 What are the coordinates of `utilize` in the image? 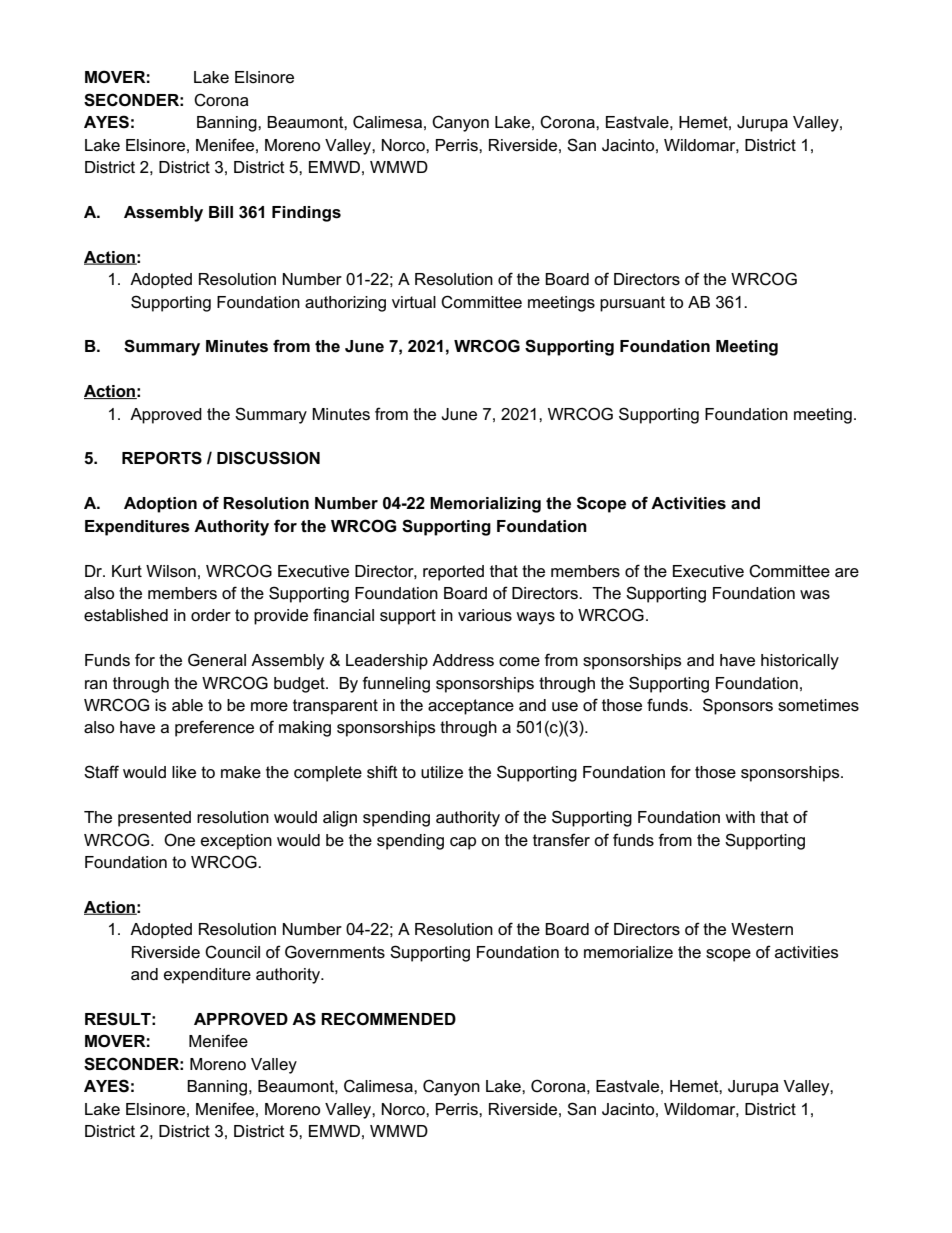 It's located at (442, 772).
